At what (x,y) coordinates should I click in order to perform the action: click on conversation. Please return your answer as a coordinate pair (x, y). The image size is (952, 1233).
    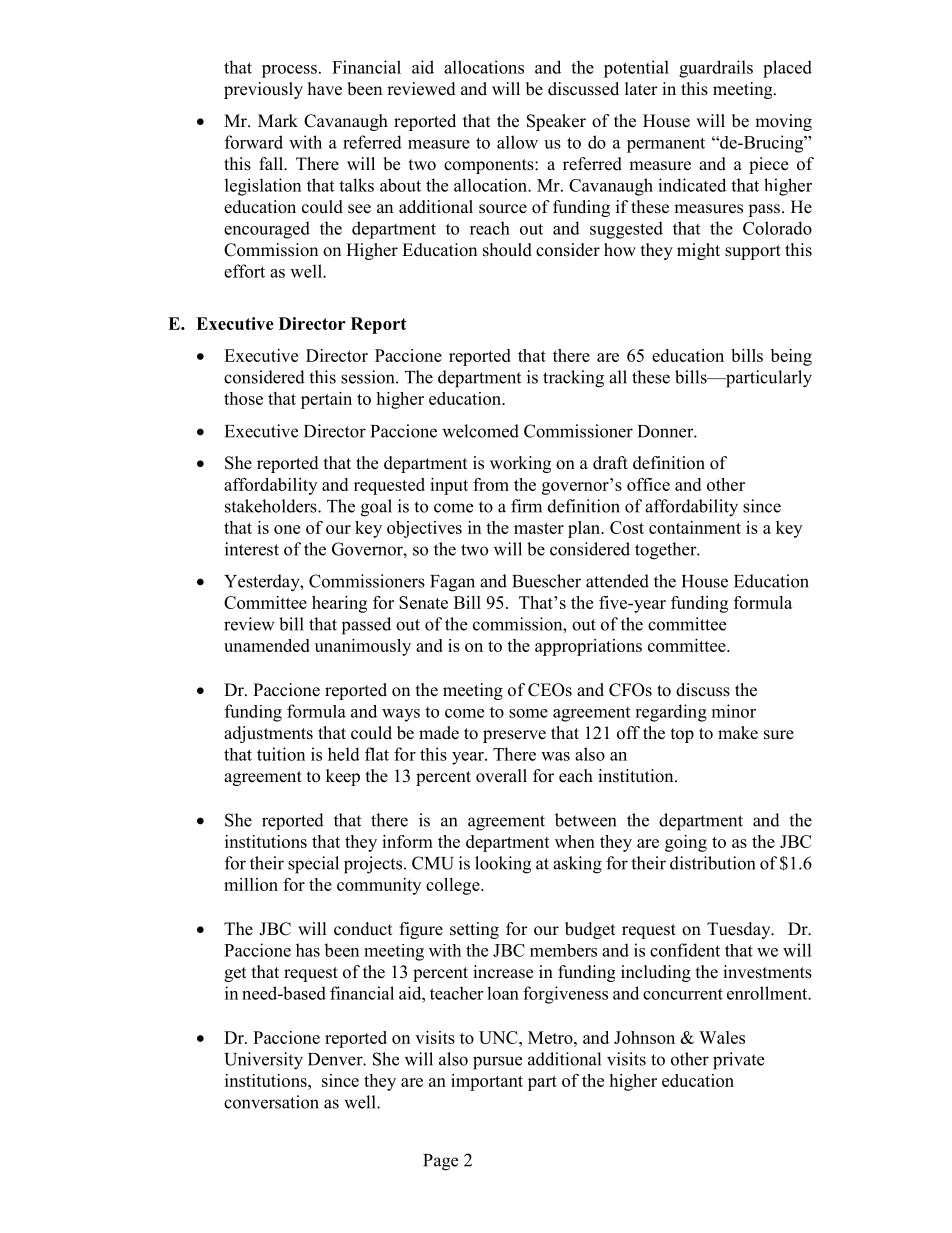
    Looking at the image, I should click on (271, 1102).
